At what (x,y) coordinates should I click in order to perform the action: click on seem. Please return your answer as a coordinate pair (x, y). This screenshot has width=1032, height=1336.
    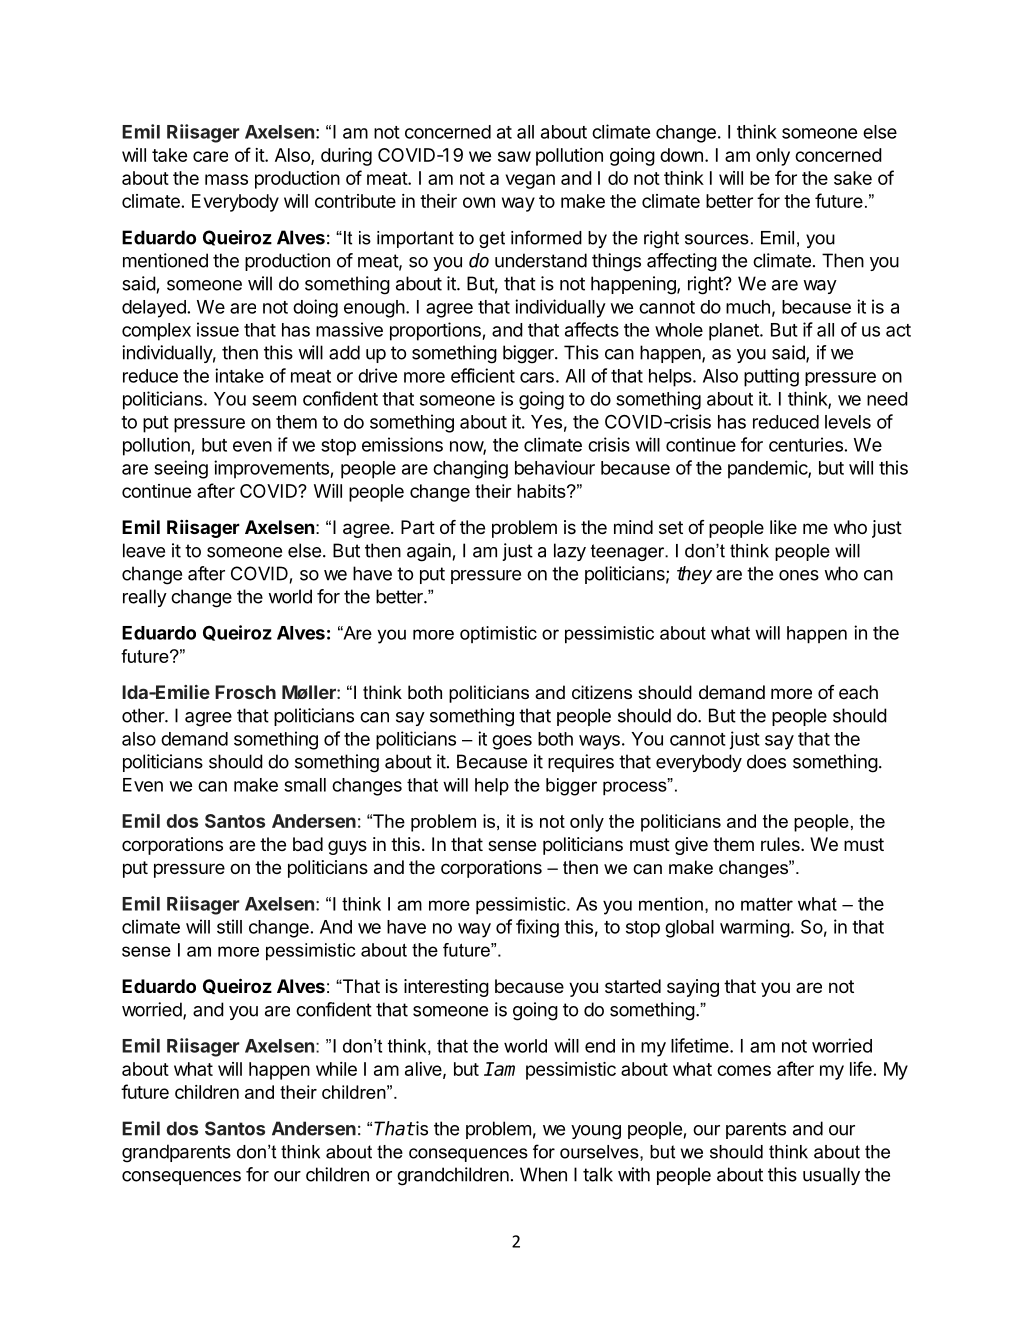
    Looking at the image, I should click on (274, 400).
